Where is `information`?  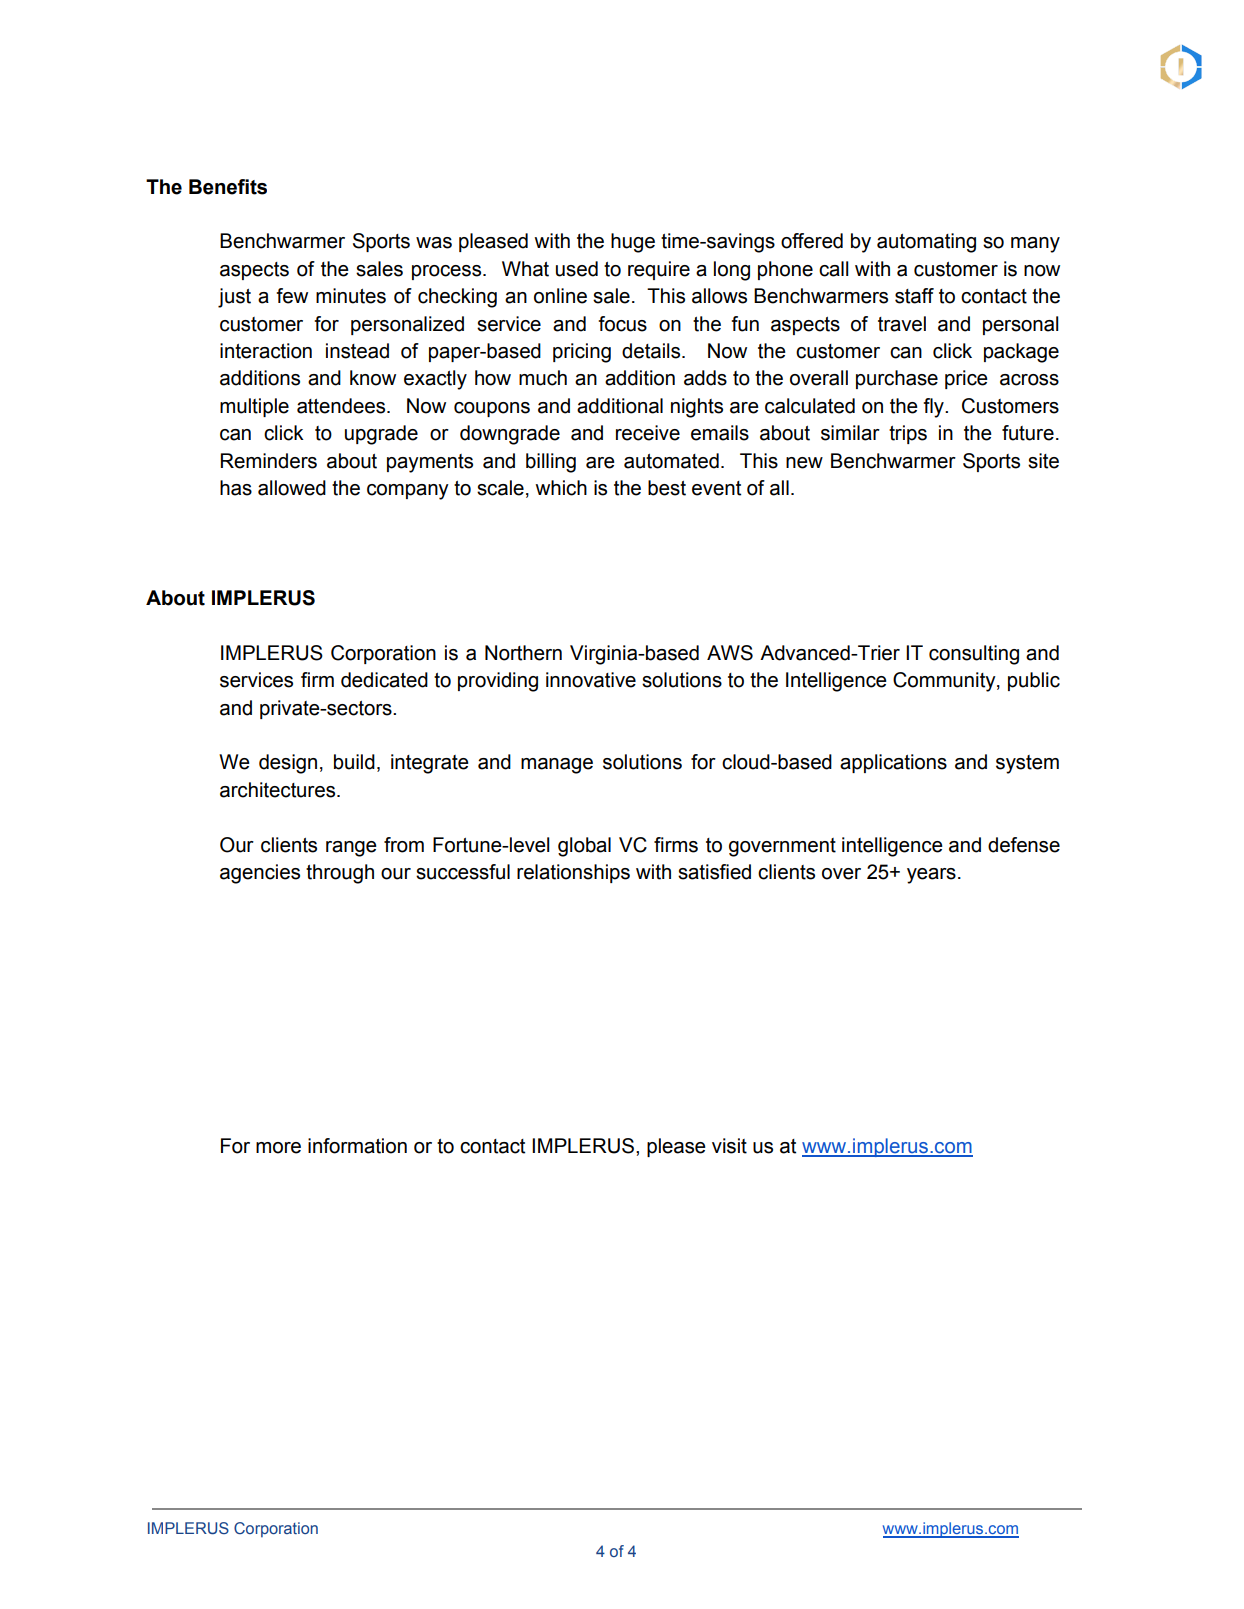
information is located at coordinates (357, 1146).
